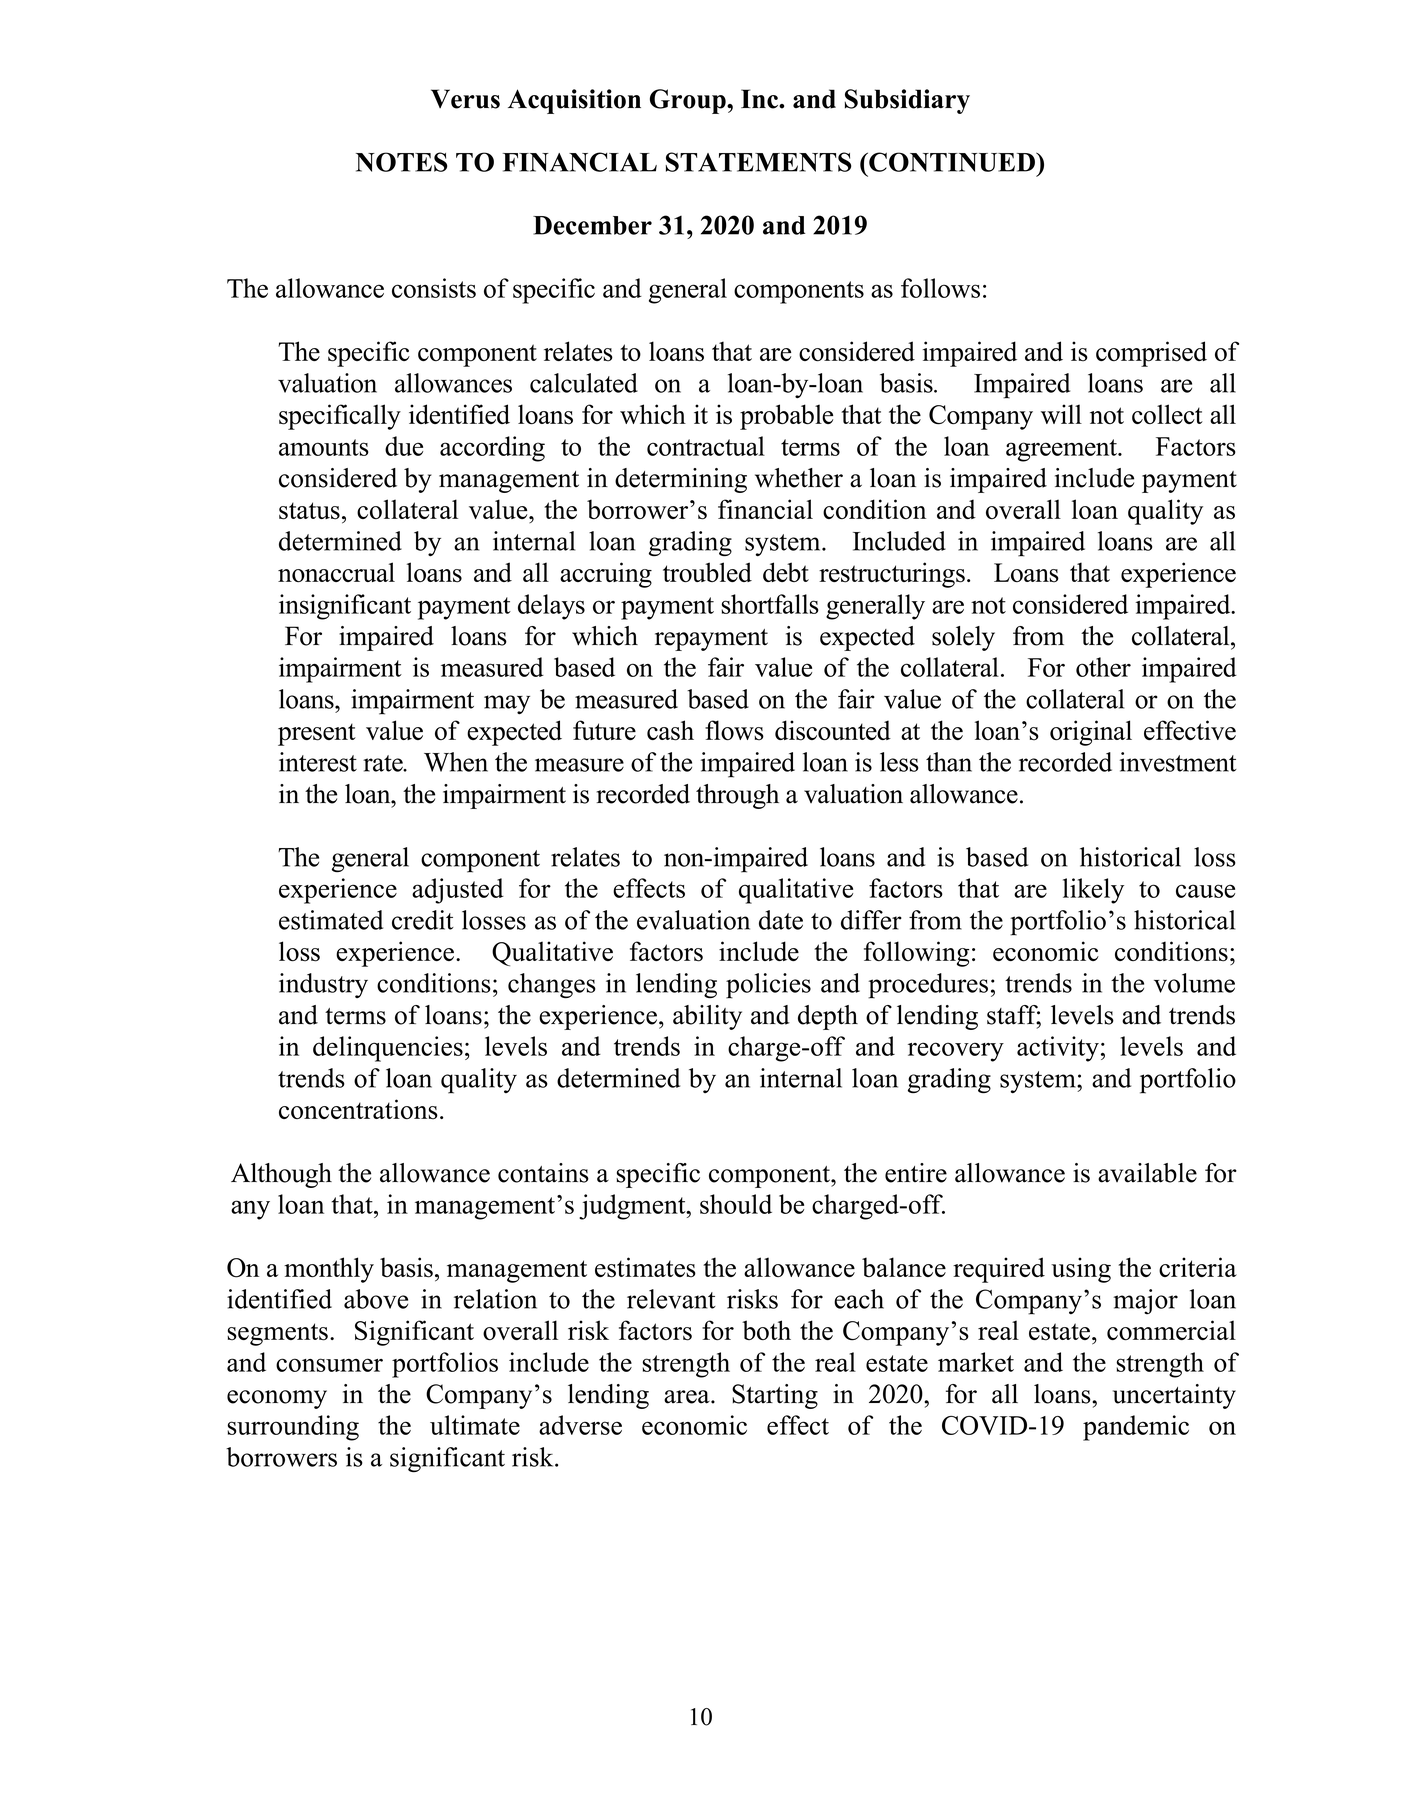 The image size is (1401, 1813). Describe the element at coordinates (775, 1396) in the page. I see `Starting` at that location.
